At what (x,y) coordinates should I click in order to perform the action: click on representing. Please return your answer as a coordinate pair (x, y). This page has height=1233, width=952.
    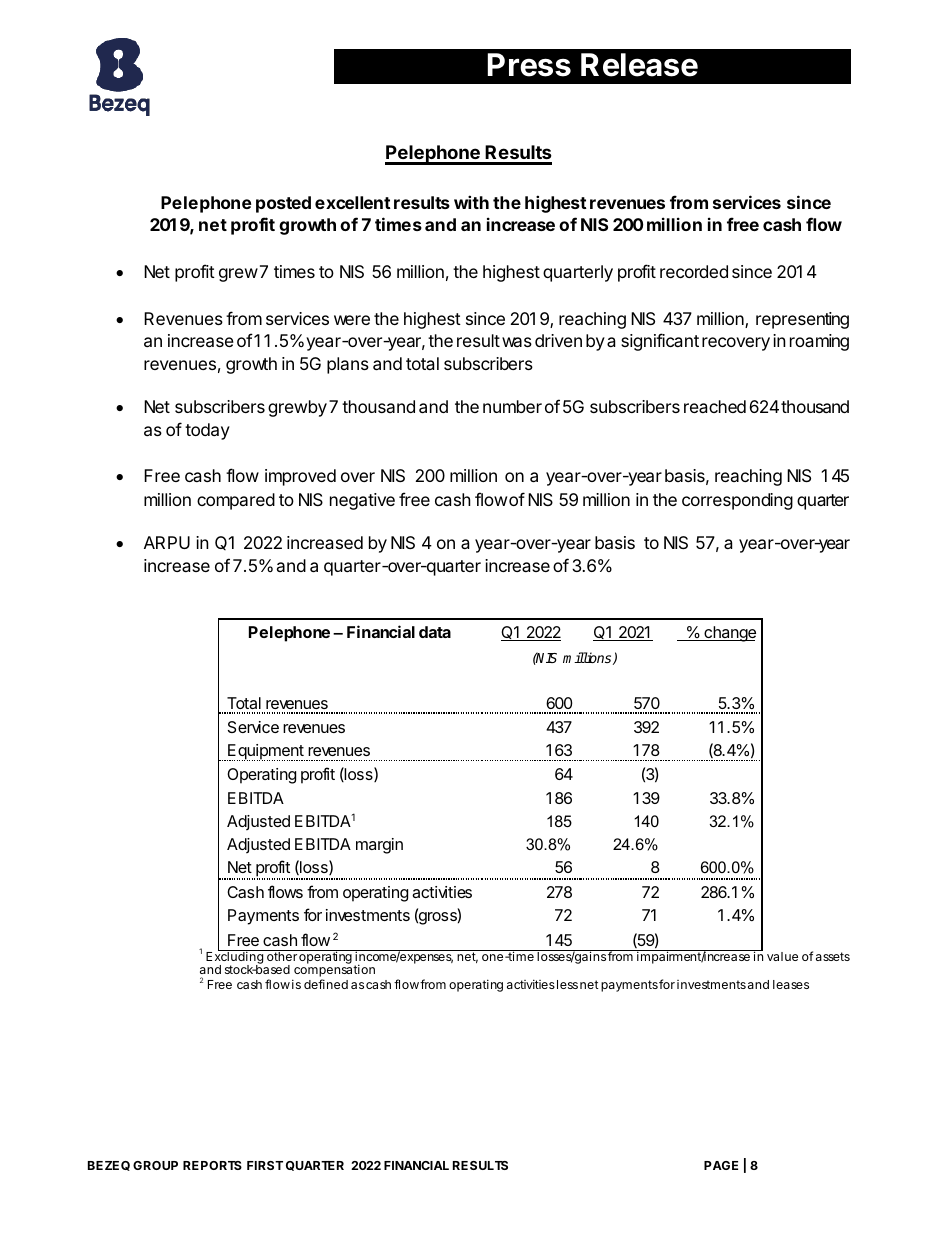
    Looking at the image, I should click on (802, 320).
